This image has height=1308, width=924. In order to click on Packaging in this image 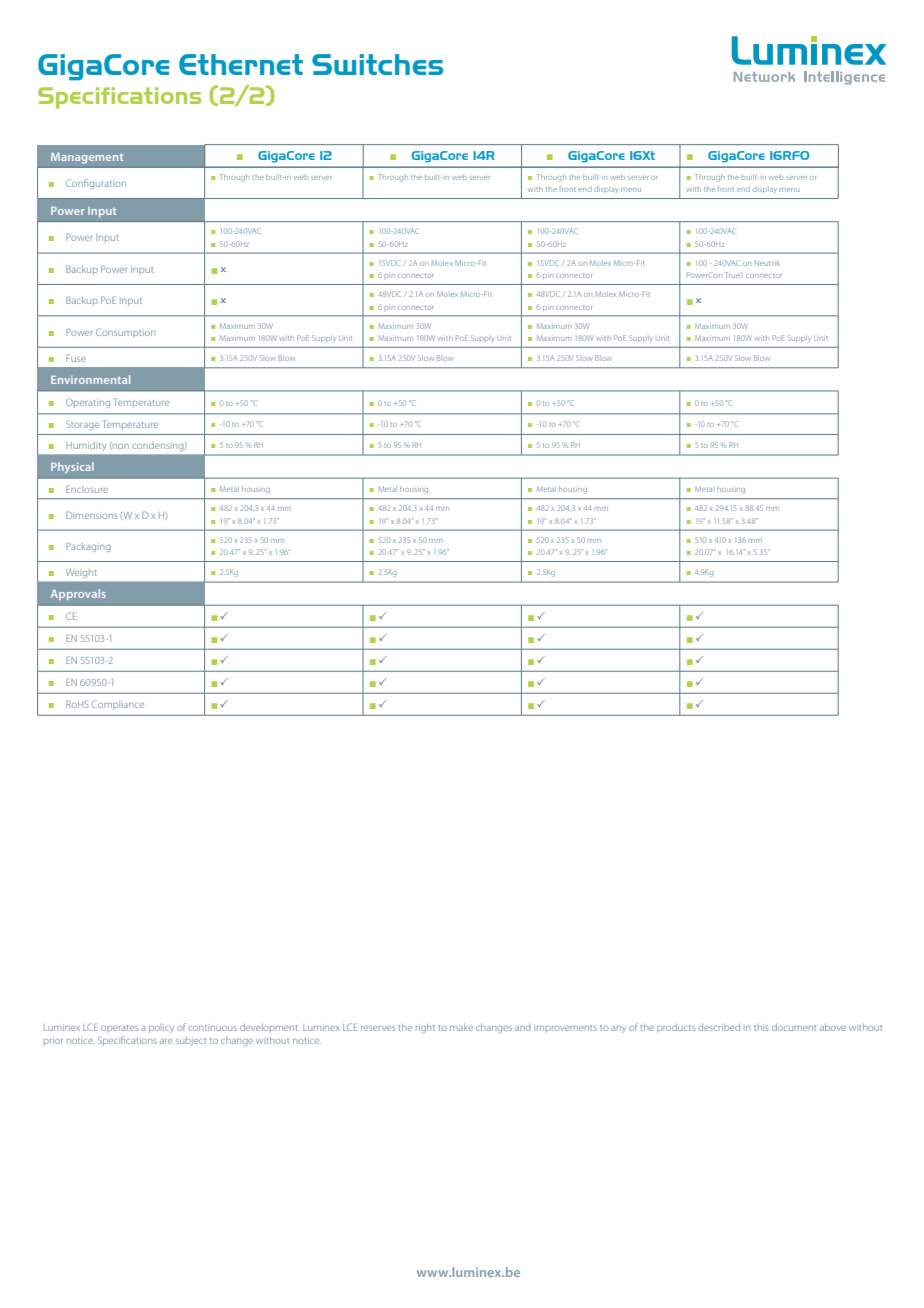, I will do `click(88, 547)`.
